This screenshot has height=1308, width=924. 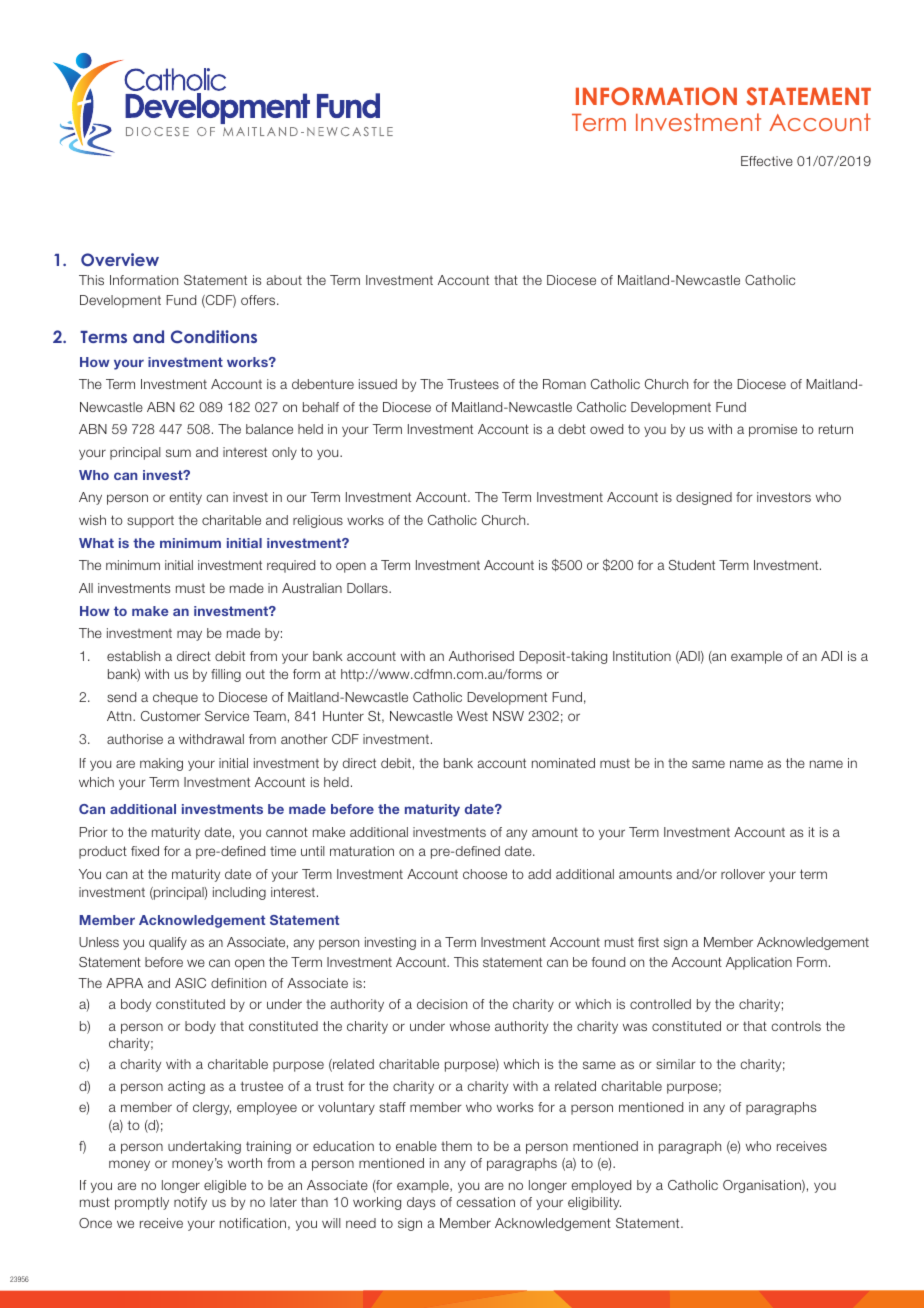 What do you see at coordinates (284, 280) in the screenshot?
I see `about` at bounding box center [284, 280].
